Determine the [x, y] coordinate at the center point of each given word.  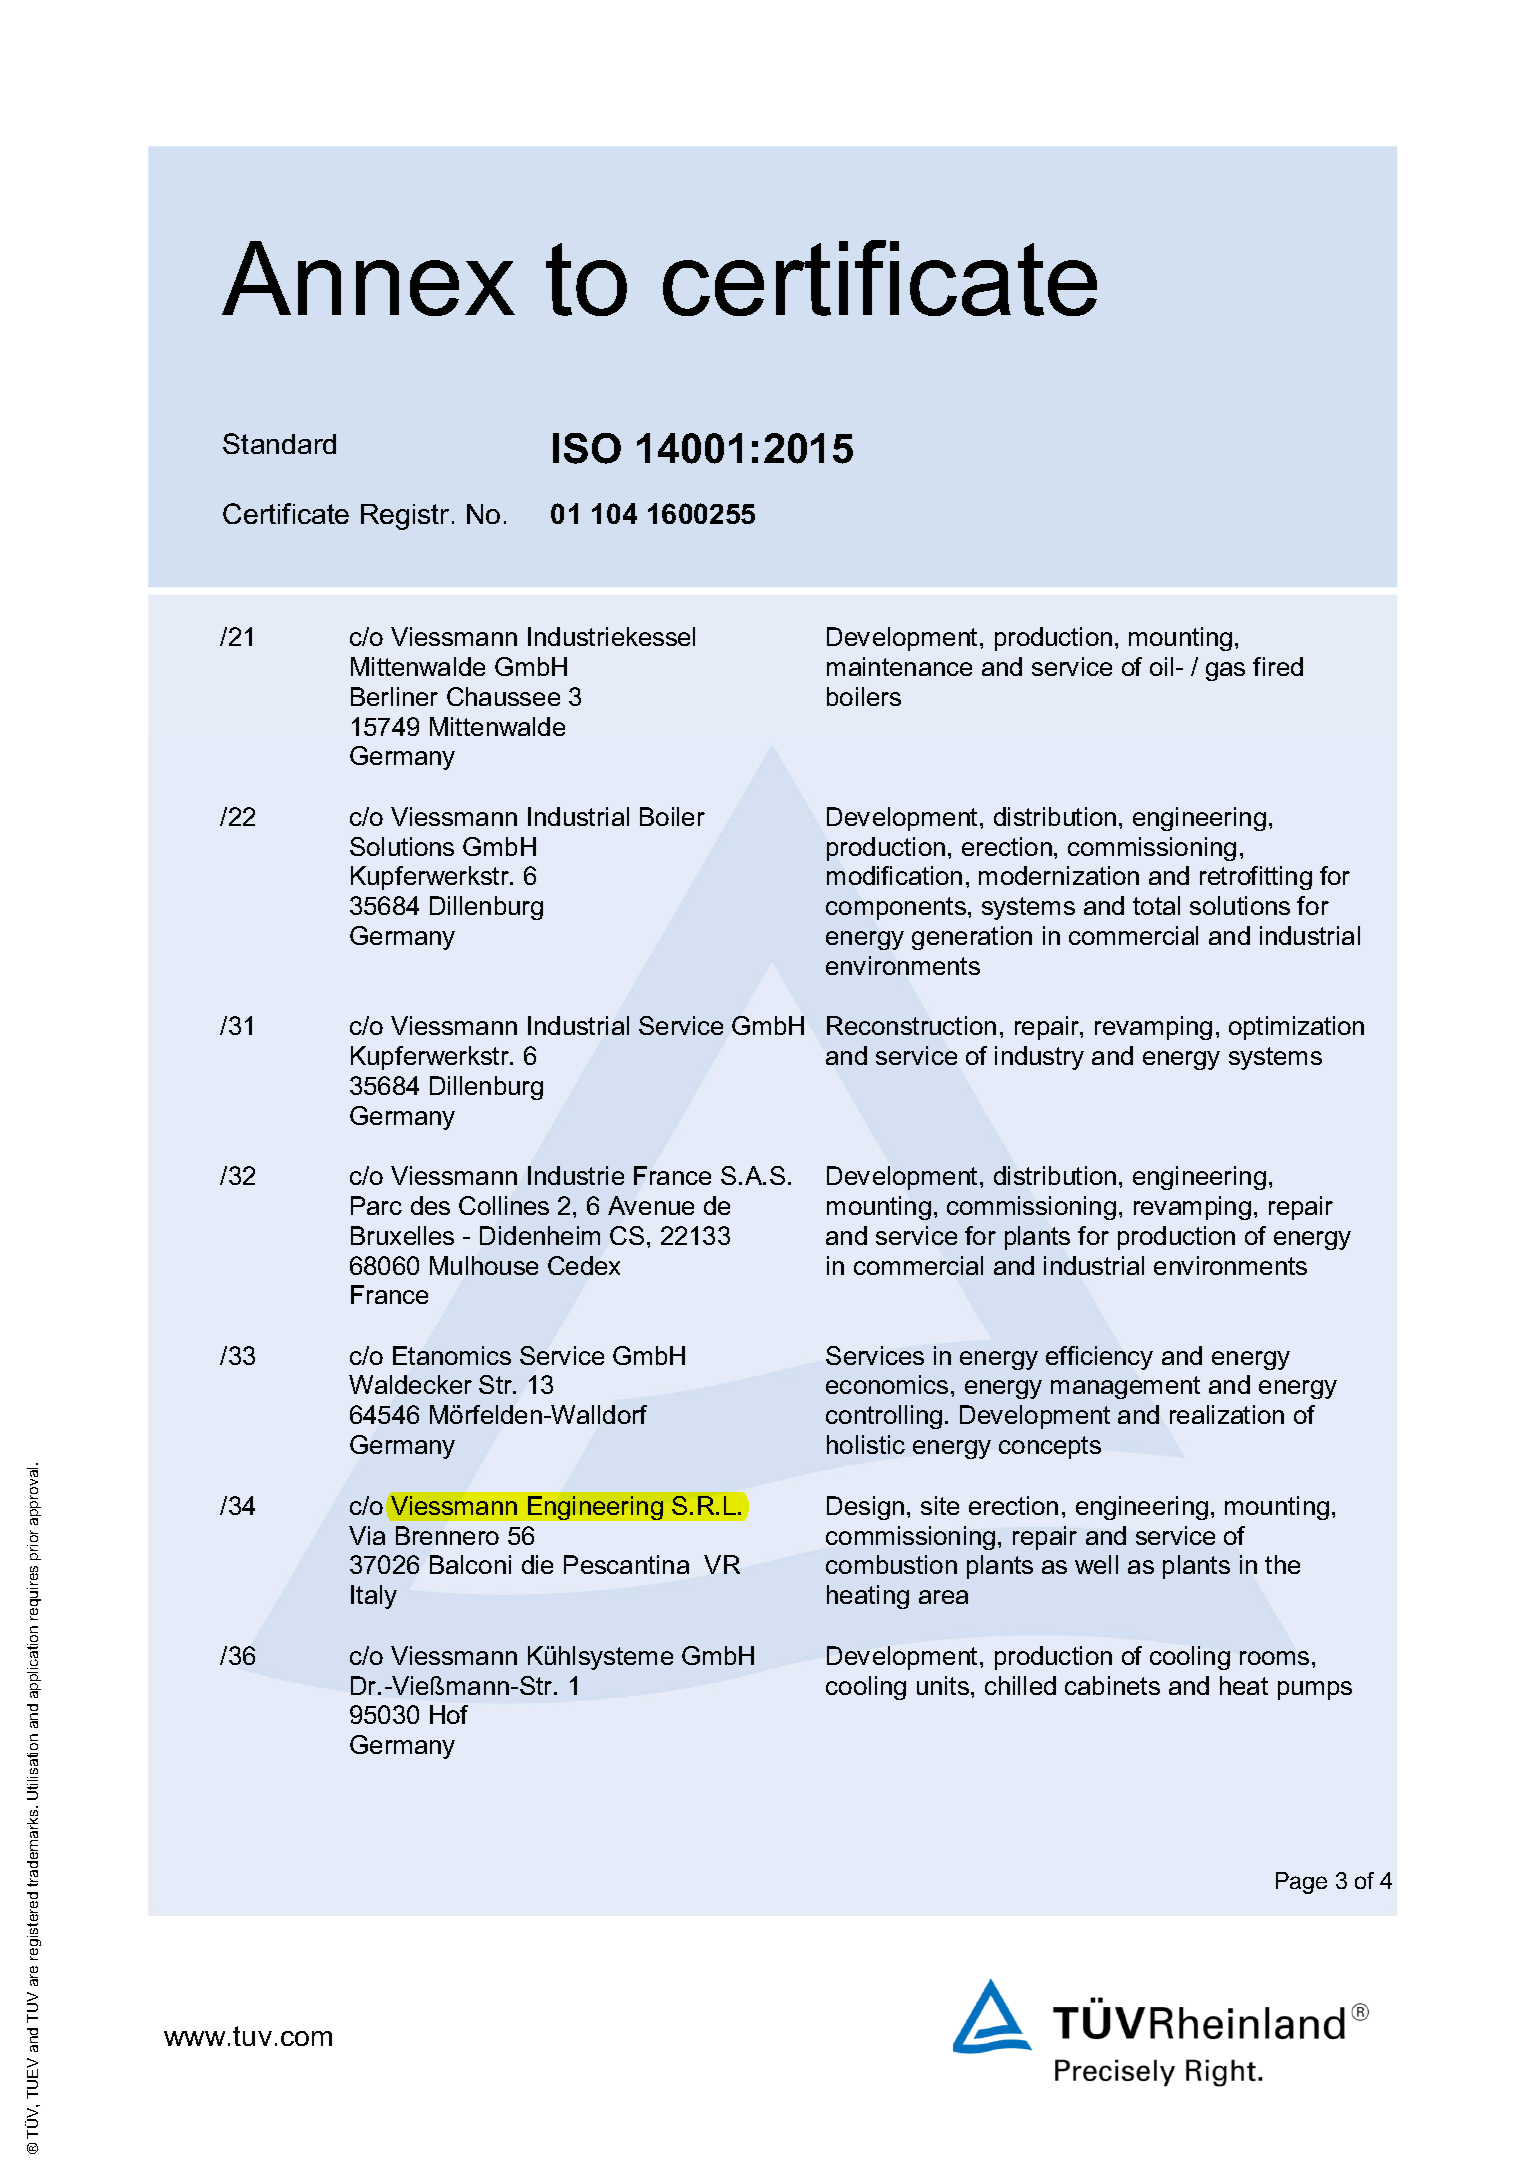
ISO [587, 448]
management [1125, 1387]
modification [894, 875]
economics [887, 1384]
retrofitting [1256, 878]
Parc [376, 1205]
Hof [449, 1714]
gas [1225, 671]
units [944, 1685]
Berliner [394, 696]
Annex [368, 278]
